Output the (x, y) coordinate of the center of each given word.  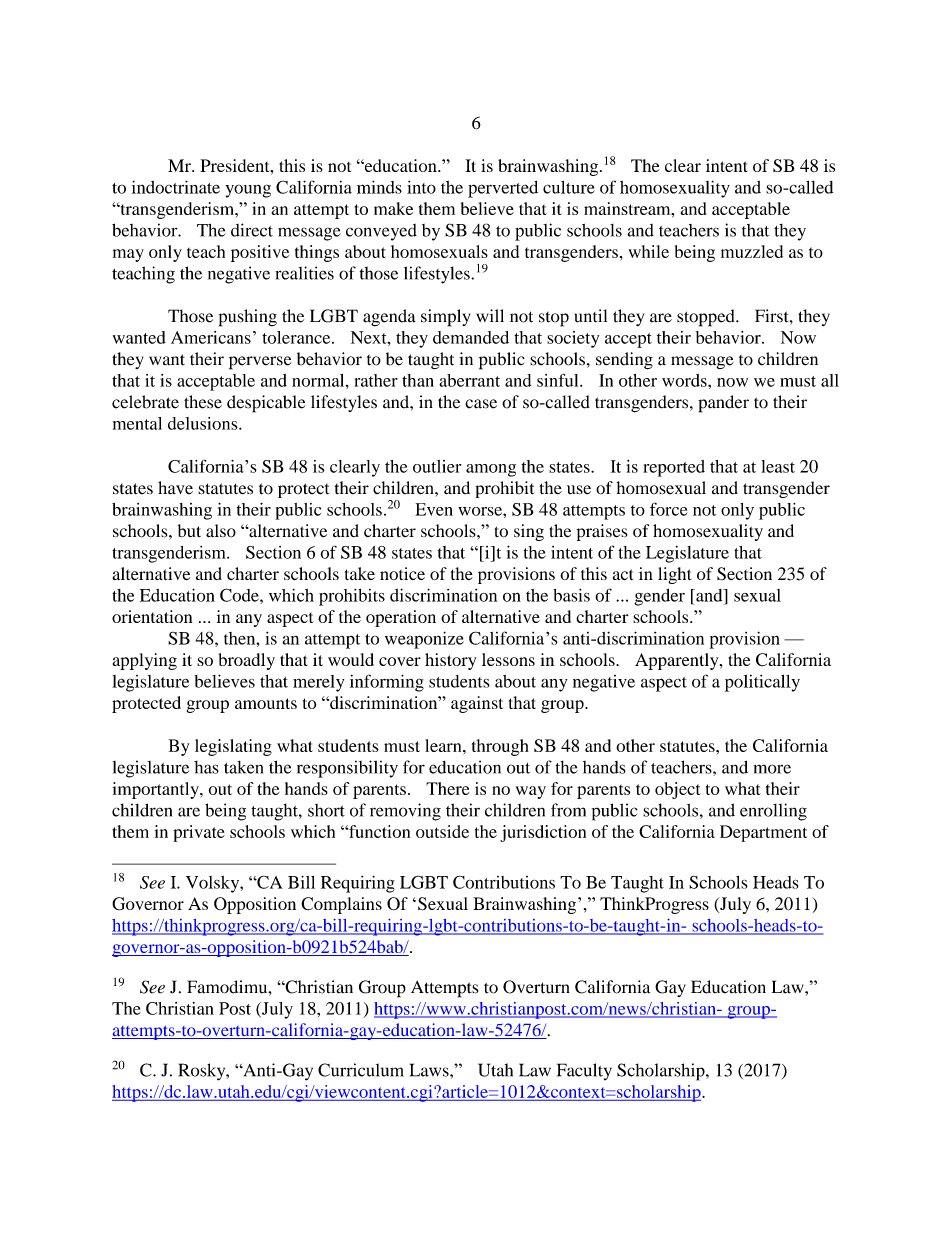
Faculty (584, 1071)
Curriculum (361, 1070)
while (649, 251)
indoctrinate (176, 187)
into (421, 187)
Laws (430, 1070)
